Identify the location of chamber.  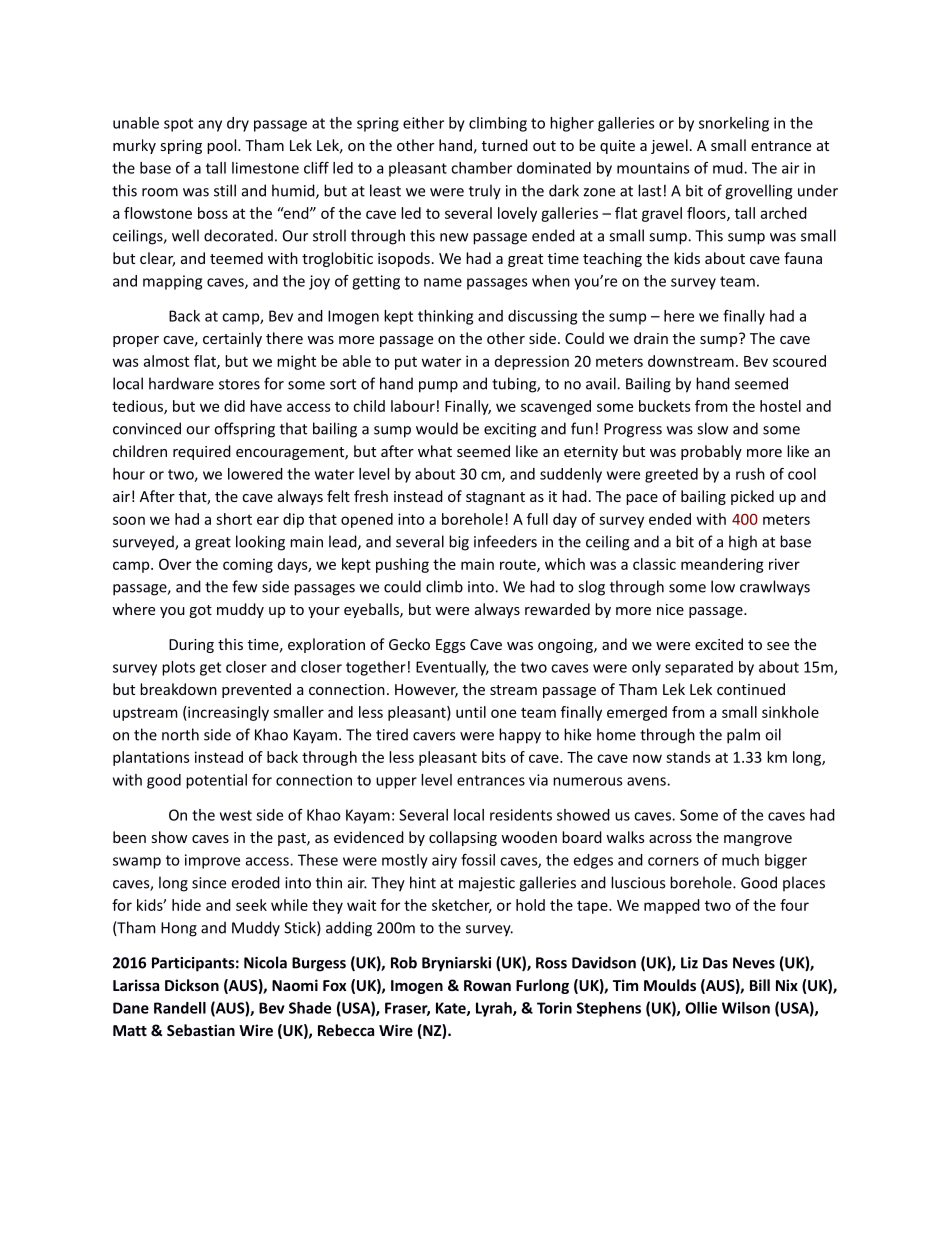
(481, 168).
